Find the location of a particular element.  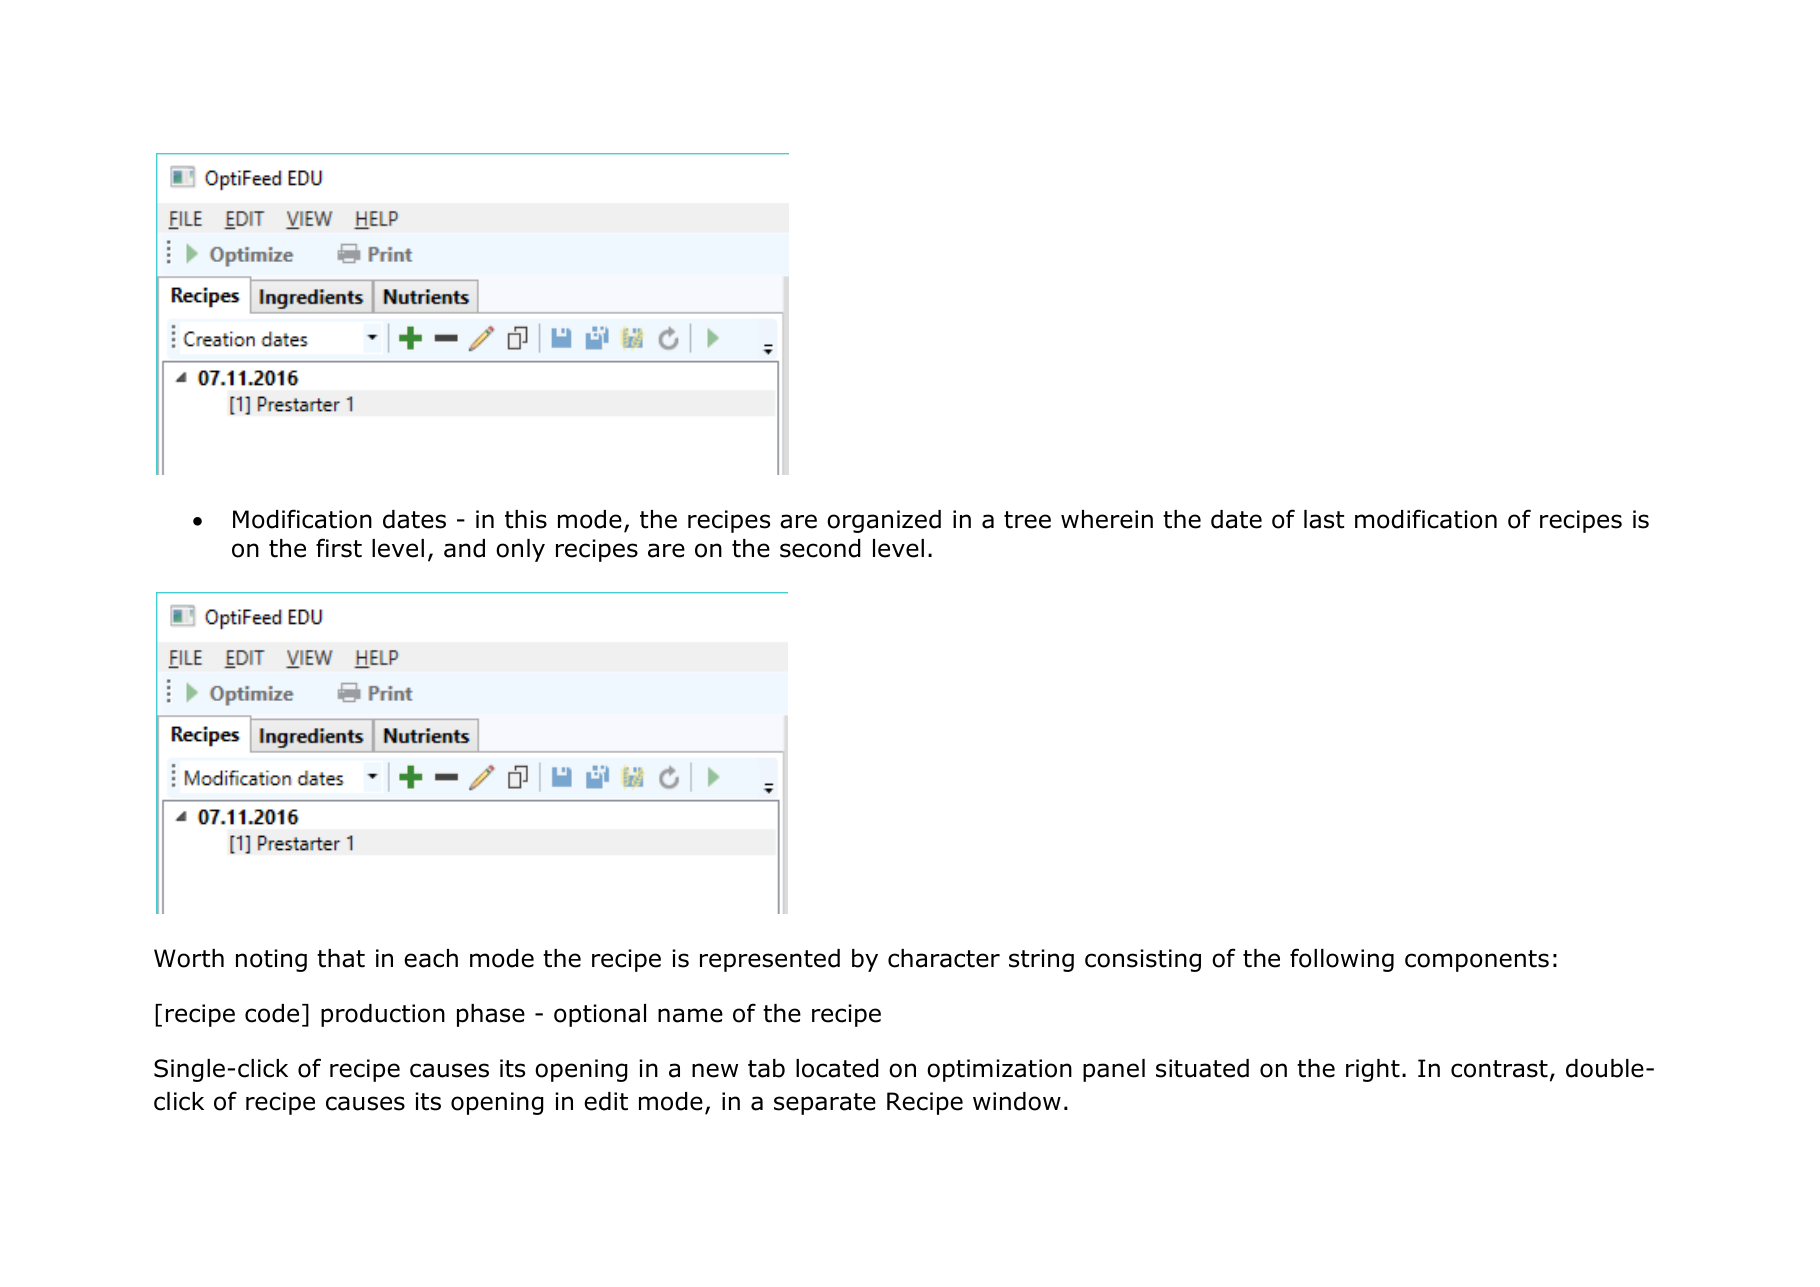

first is located at coordinates (339, 548).
